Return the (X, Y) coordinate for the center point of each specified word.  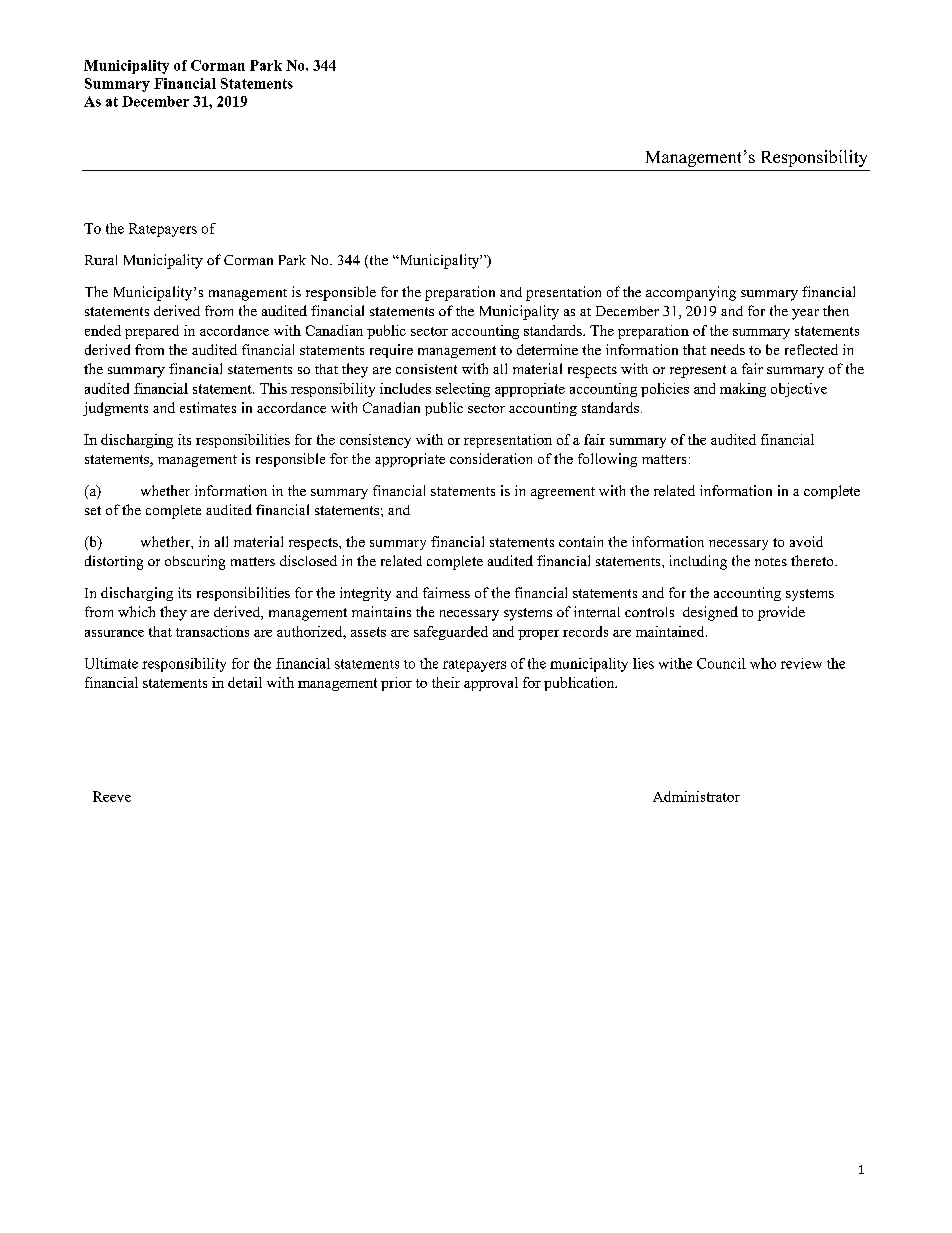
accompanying (691, 293)
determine (547, 349)
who (763, 663)
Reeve (112, 796)
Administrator (696, 796)
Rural (101, 260)
